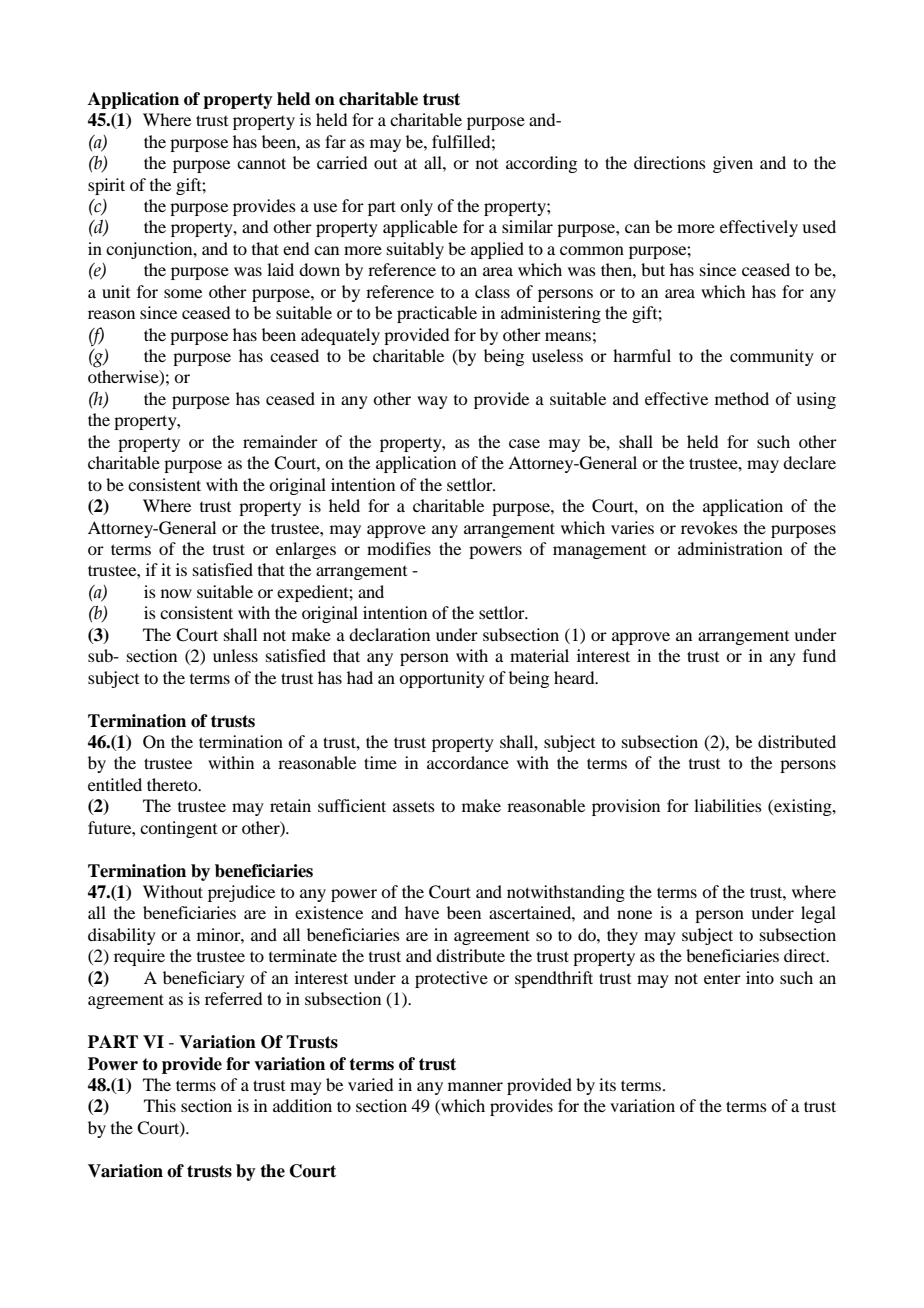  What do you see at coordinates (160, 1105) in the image?
I see `This` at bounding box center [160, 1105].
